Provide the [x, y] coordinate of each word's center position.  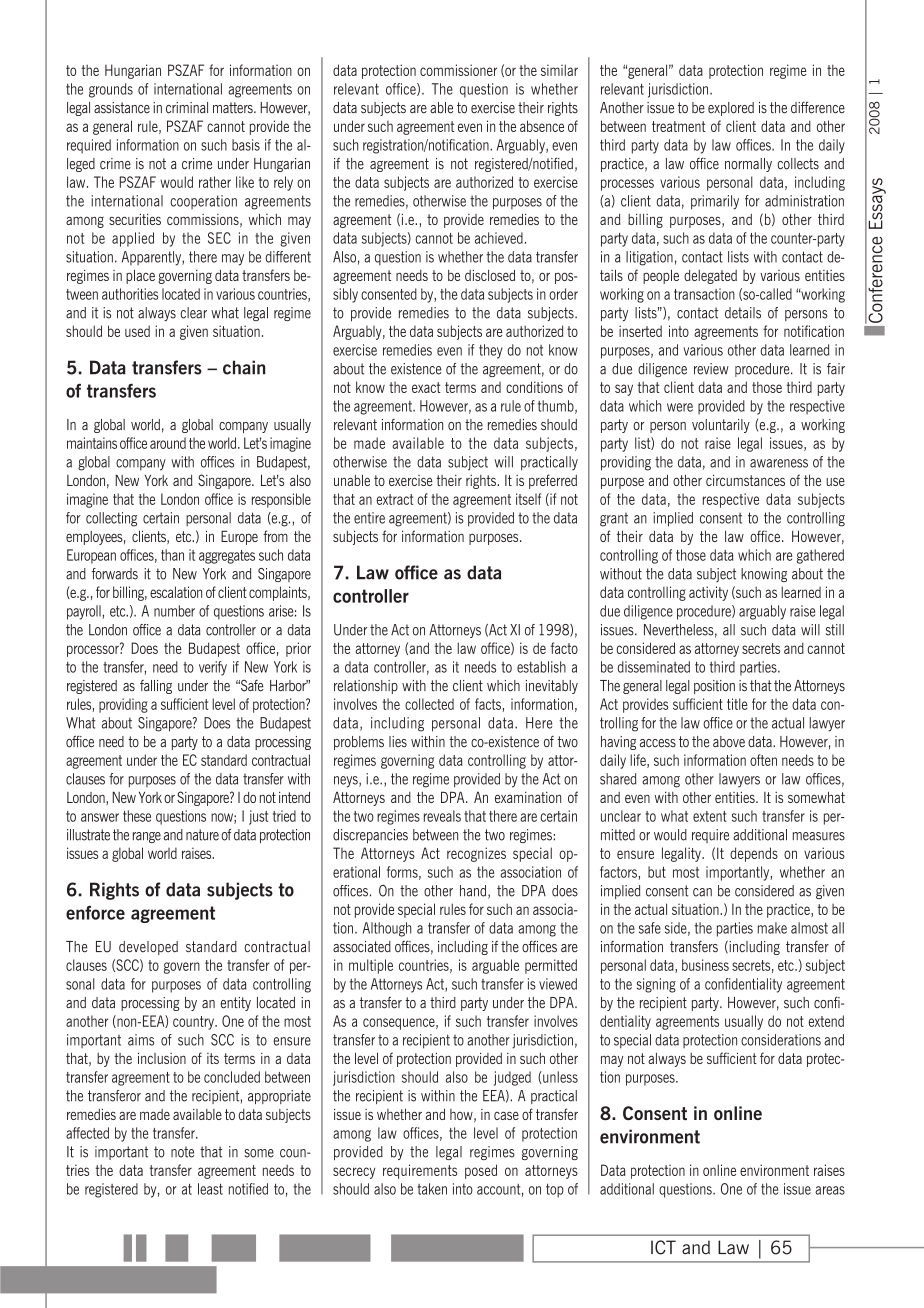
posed [481, 1171]
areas [830, 1190]
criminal [187, 108]
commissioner [458, 70]
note [182, 1152]
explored [731, 109]
